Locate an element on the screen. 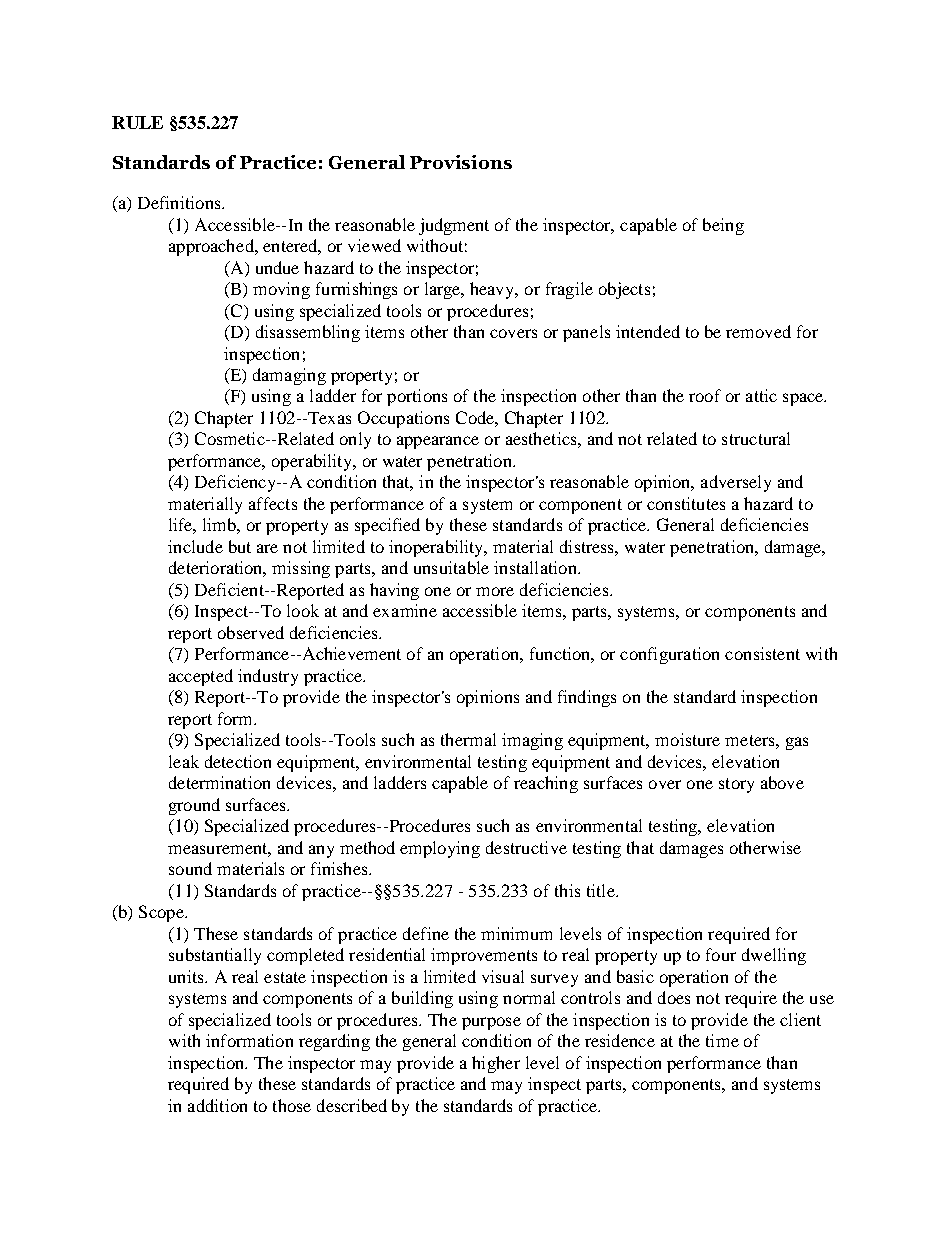 This screenshot has height=1233, width=952. addition is located at coordinates (217, 1105).
